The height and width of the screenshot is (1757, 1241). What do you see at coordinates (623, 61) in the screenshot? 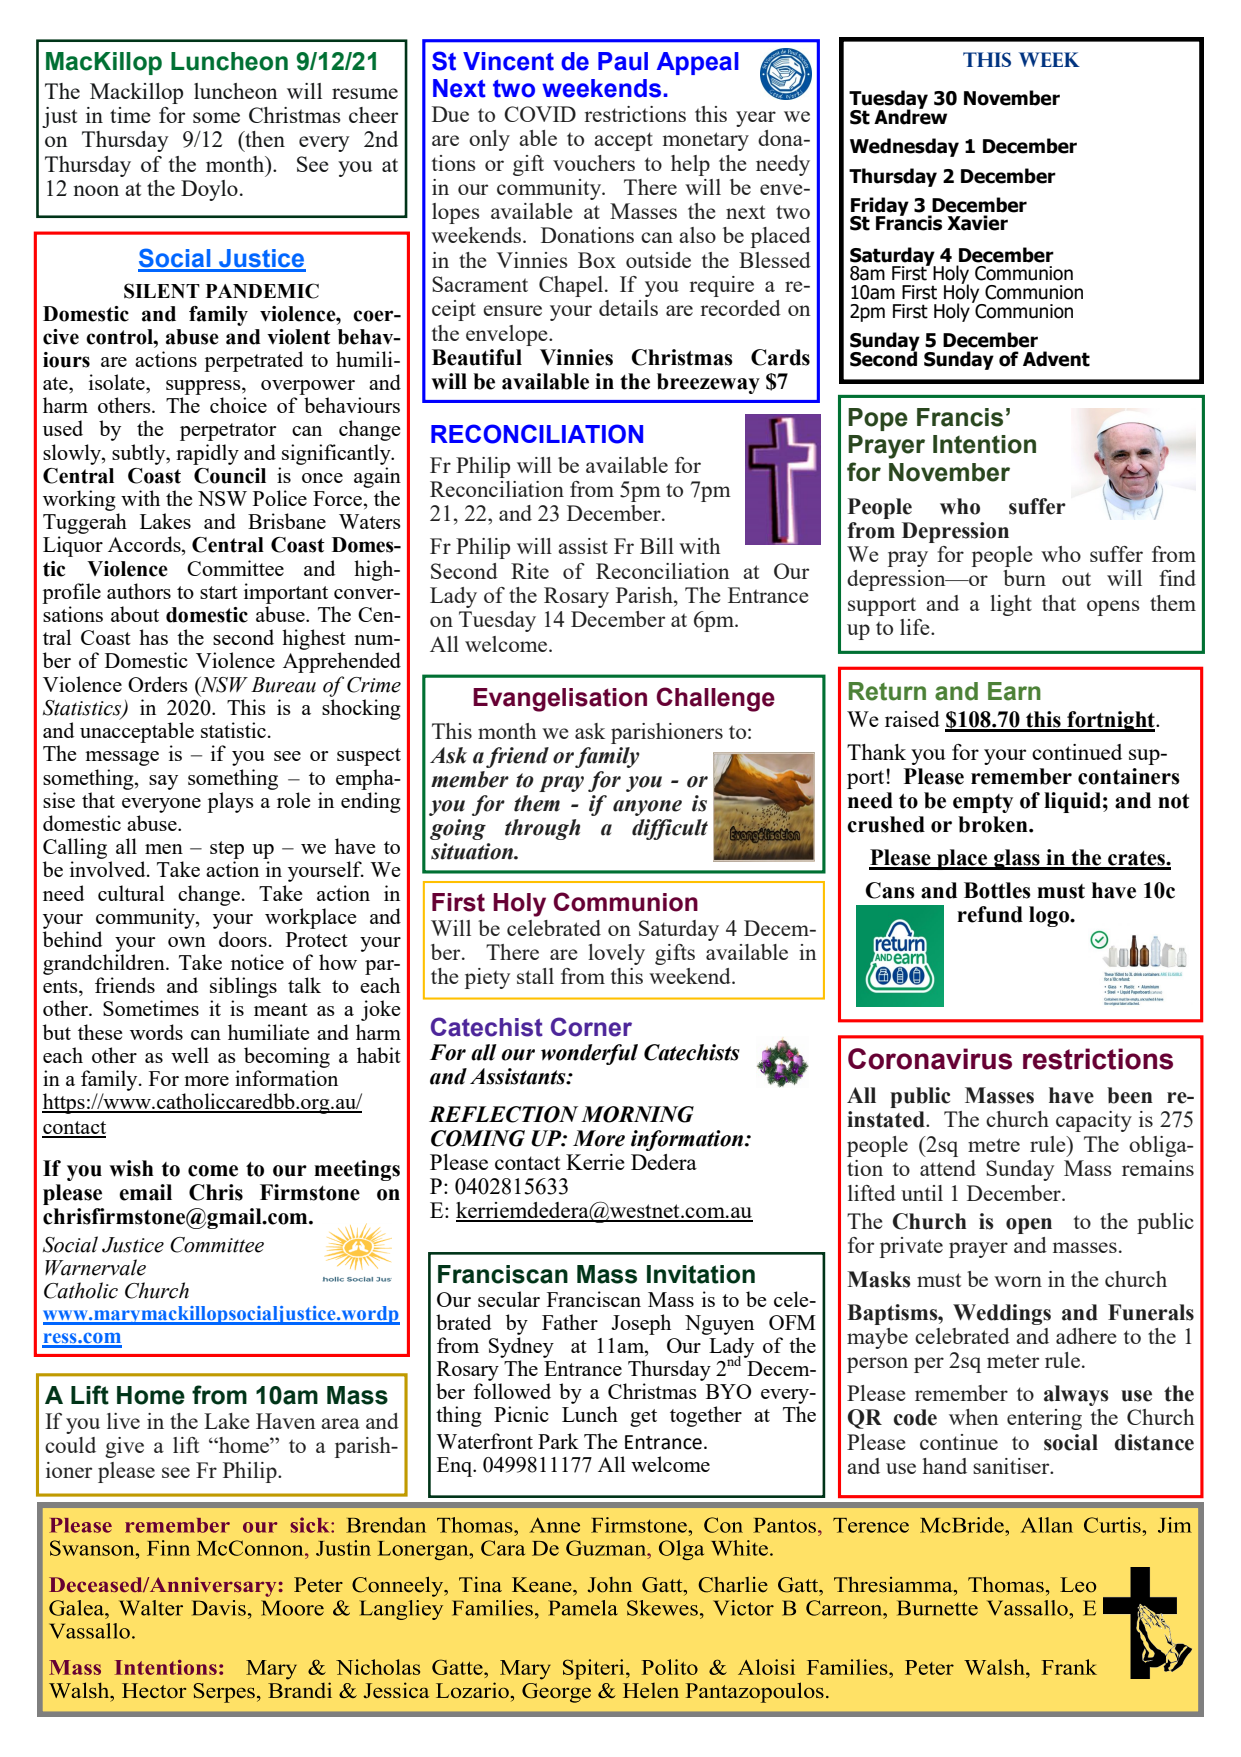
I see `Paul` at bounding box center [623, 61].
